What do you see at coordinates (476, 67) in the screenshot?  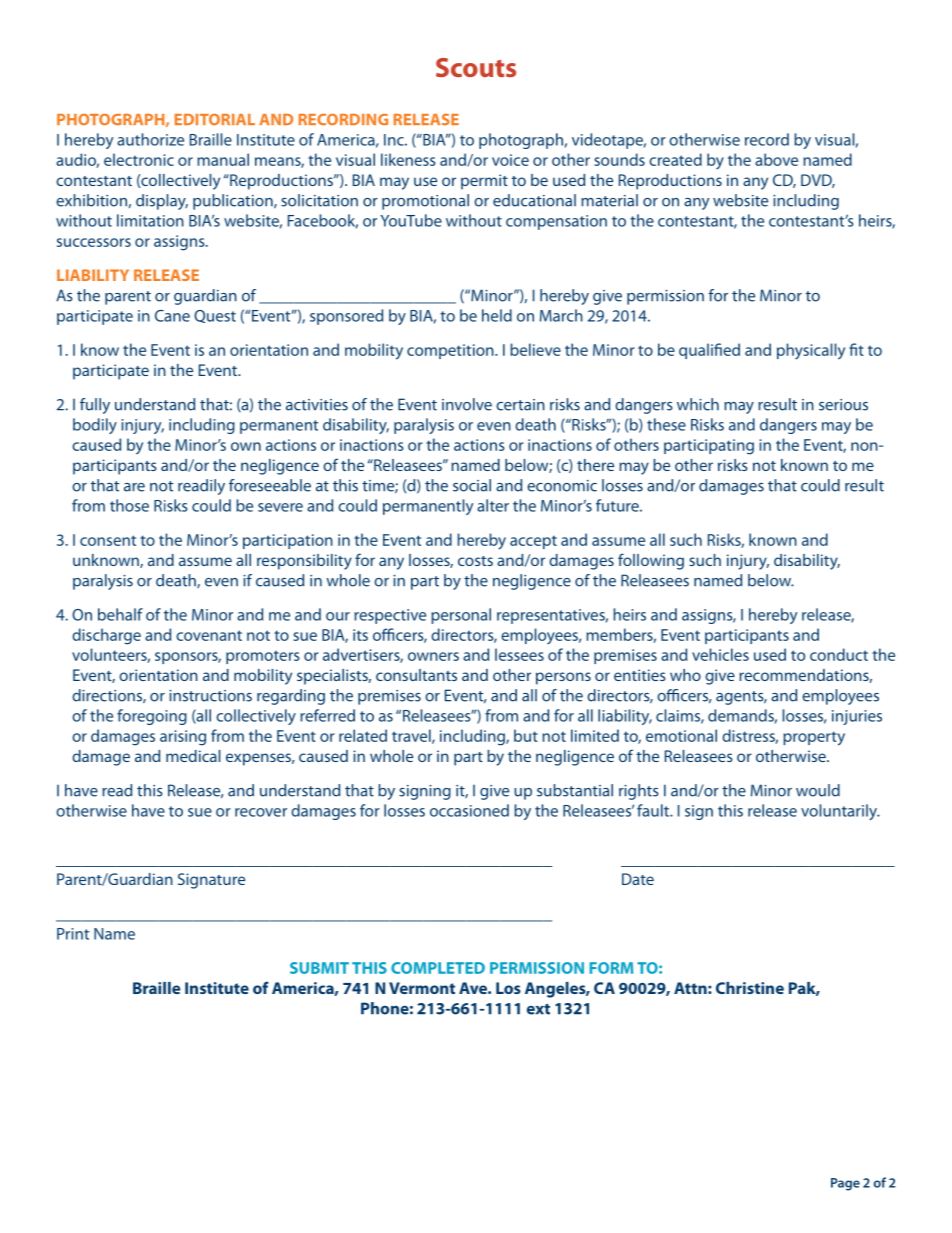 I see `Scouts` at bounding box center [476, 67].
